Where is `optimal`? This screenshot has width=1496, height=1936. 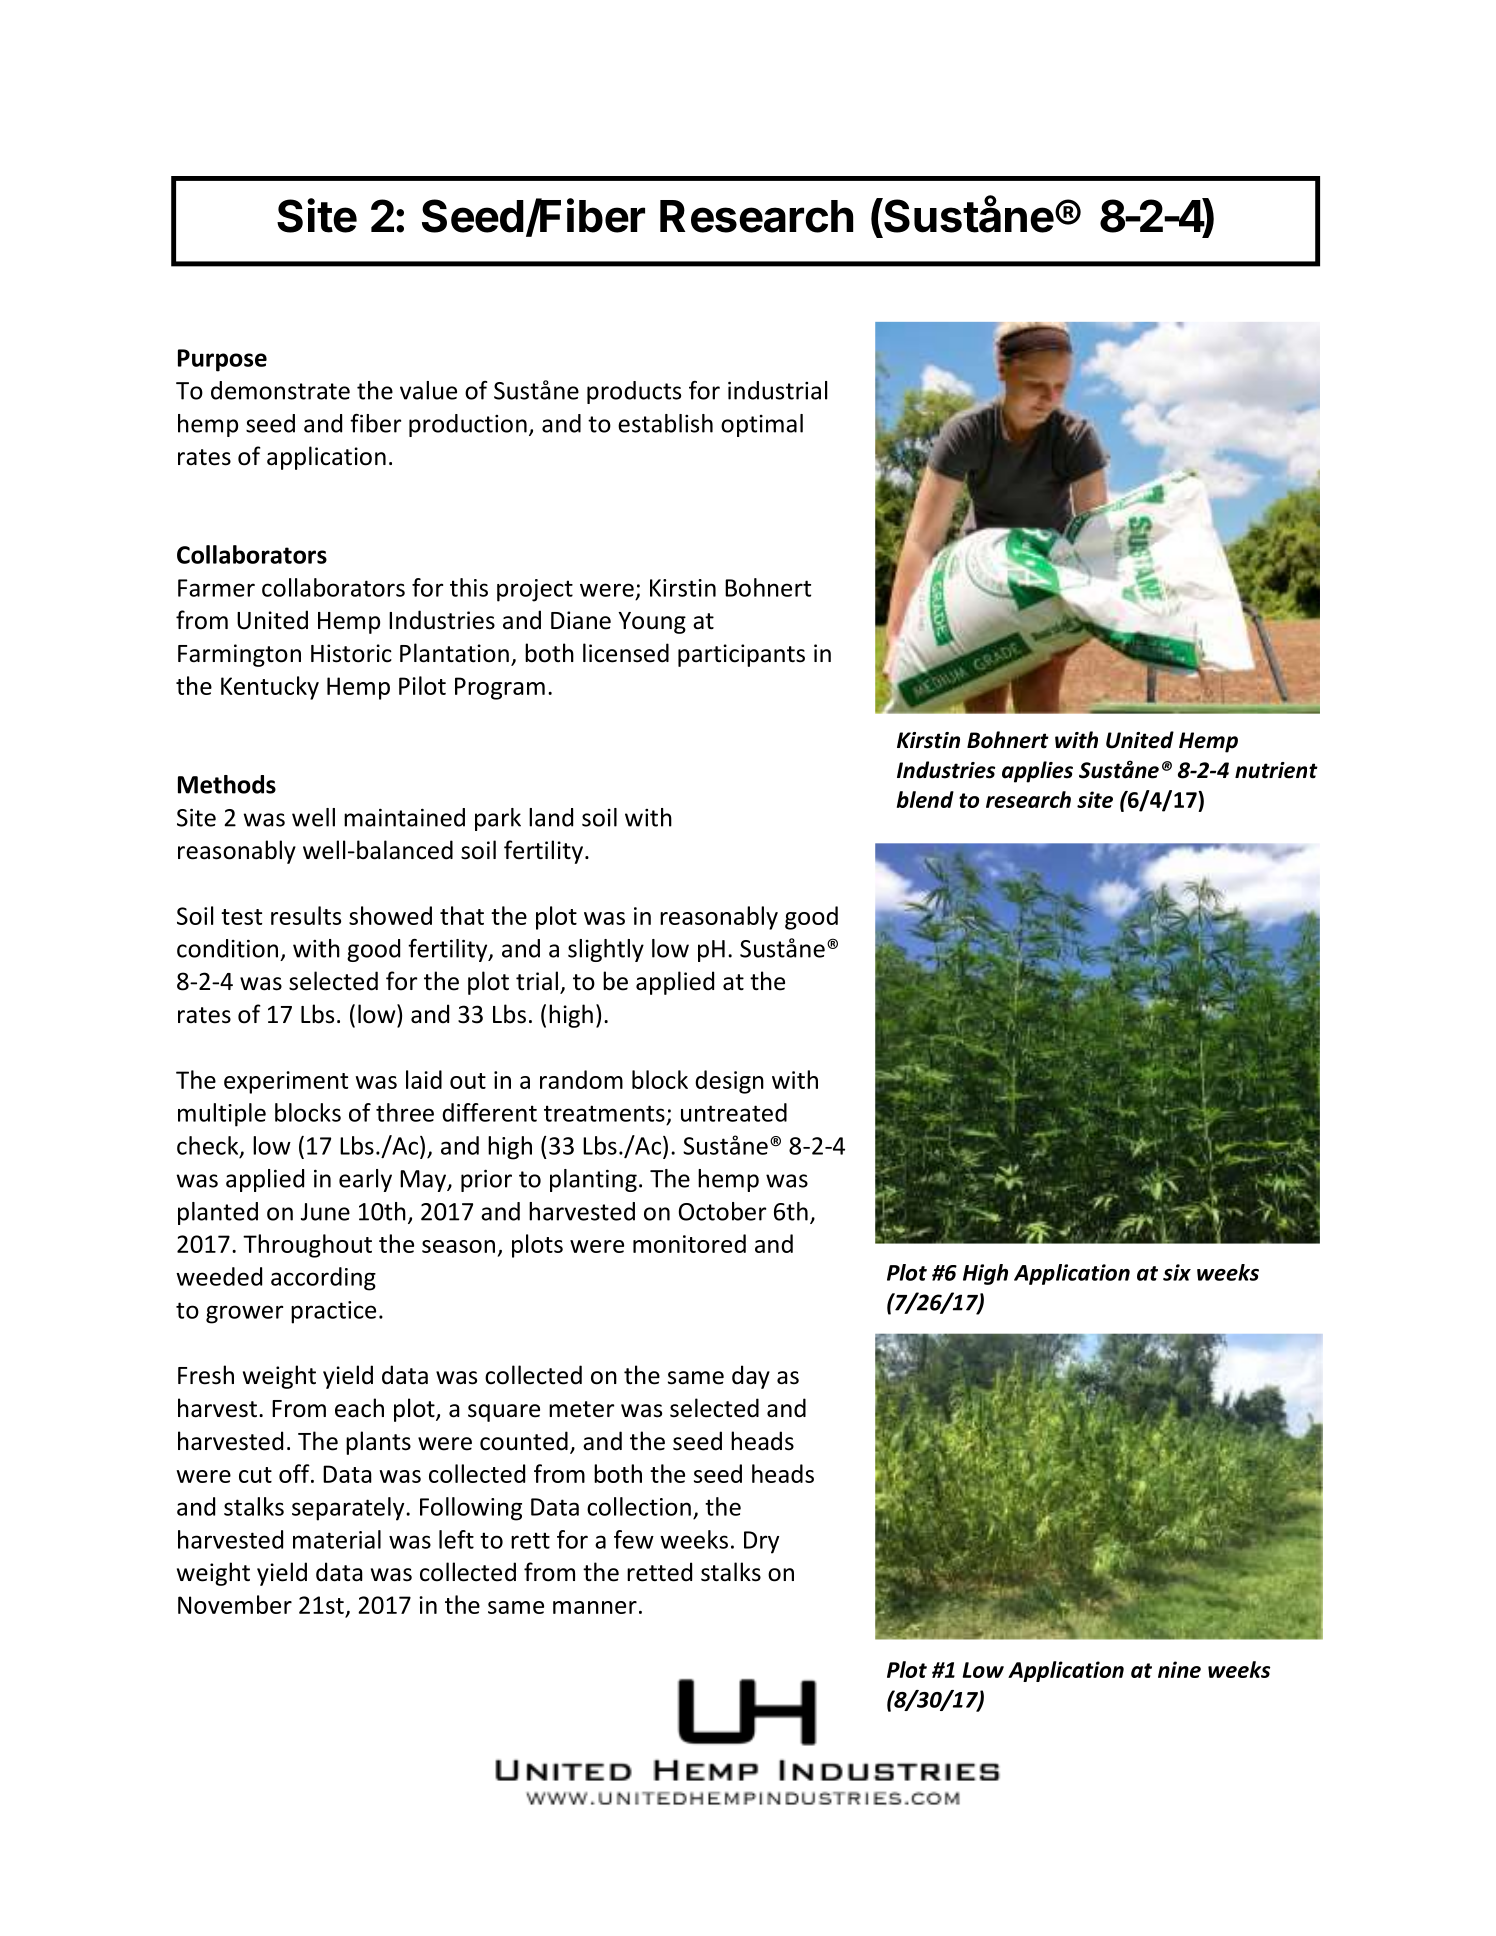
optimal is located at coordinates (762, 425).
